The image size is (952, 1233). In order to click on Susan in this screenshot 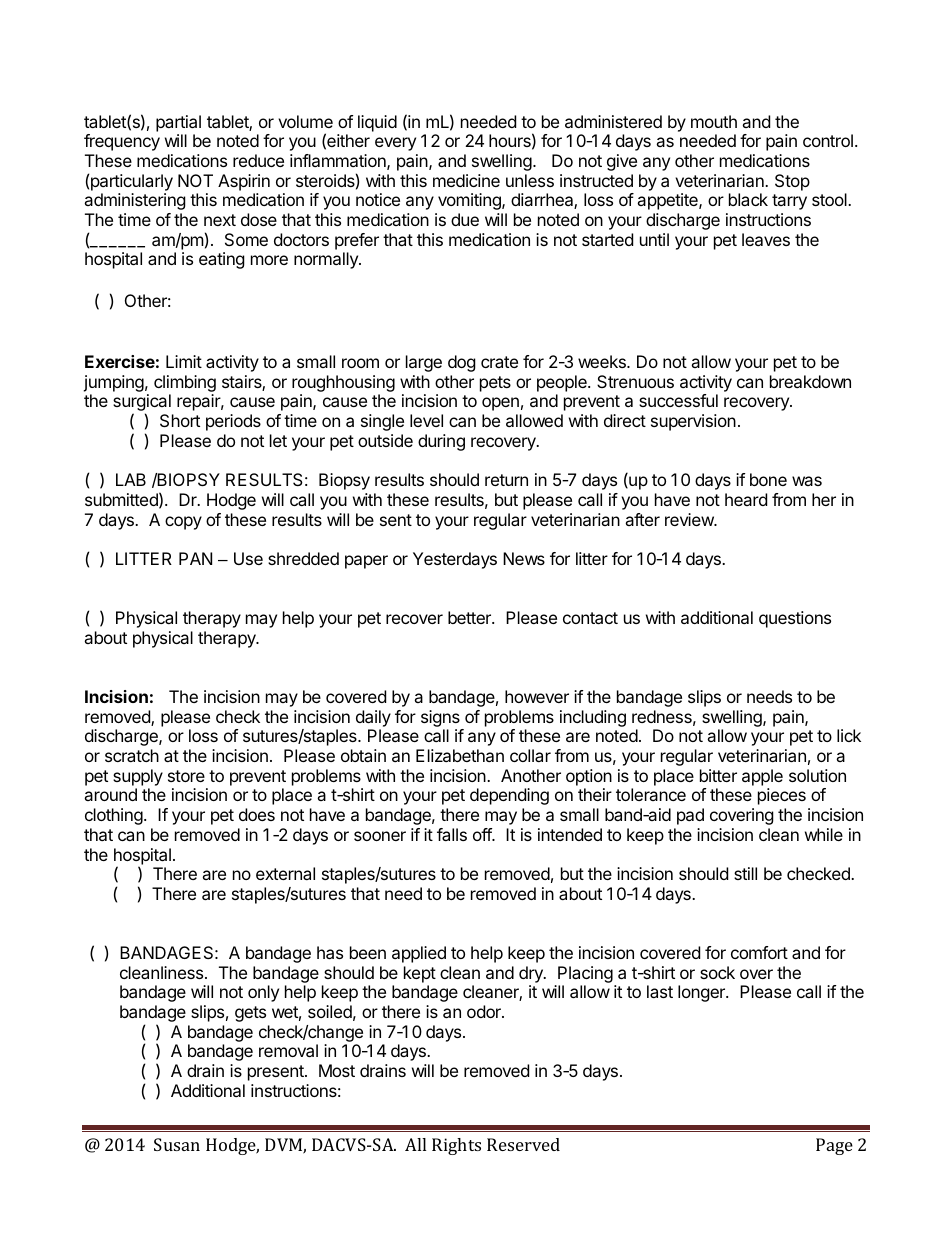, I will do `click(177, 1144)`.
